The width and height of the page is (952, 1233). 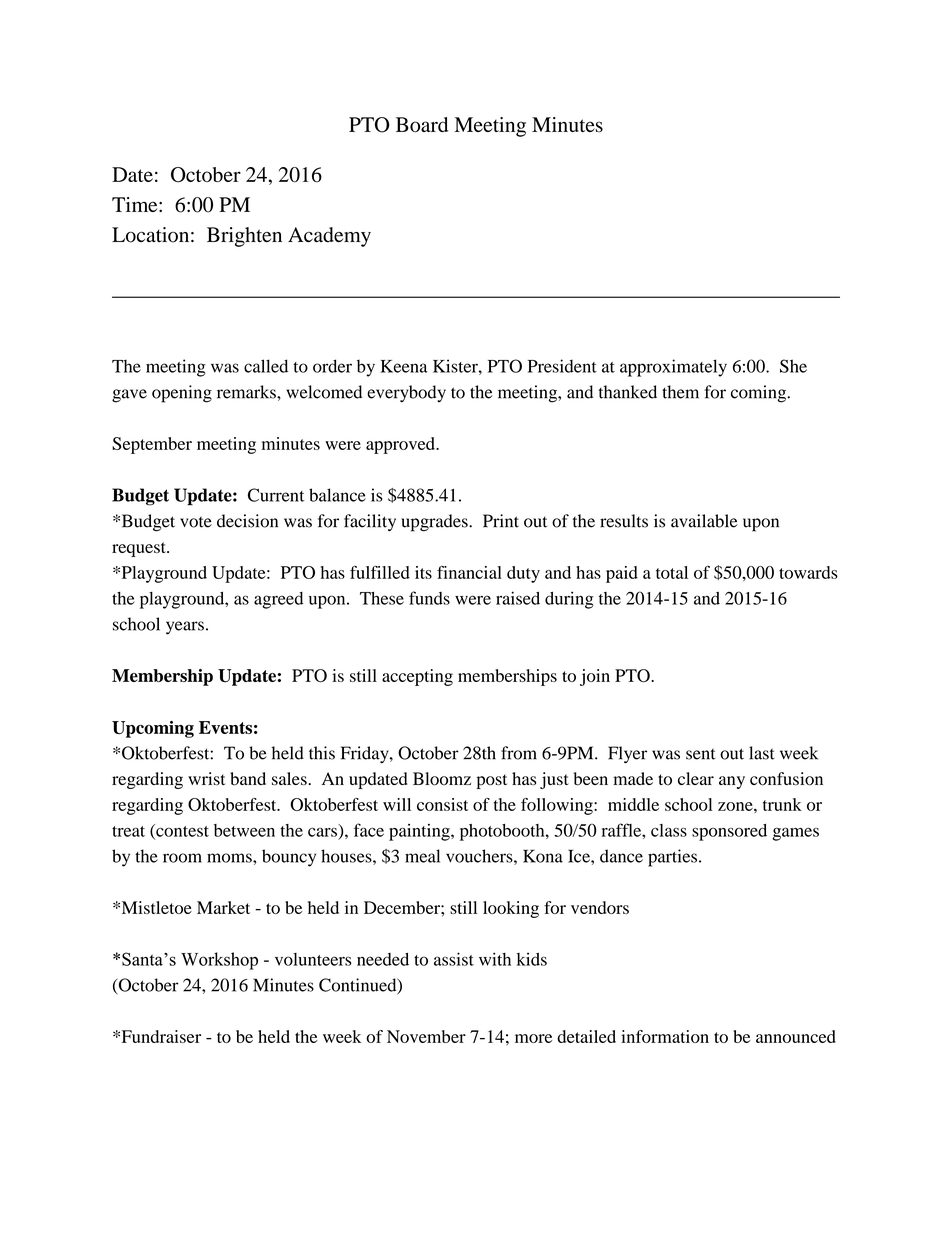 I want to click on sponsored, so click(x=729, y=832).
